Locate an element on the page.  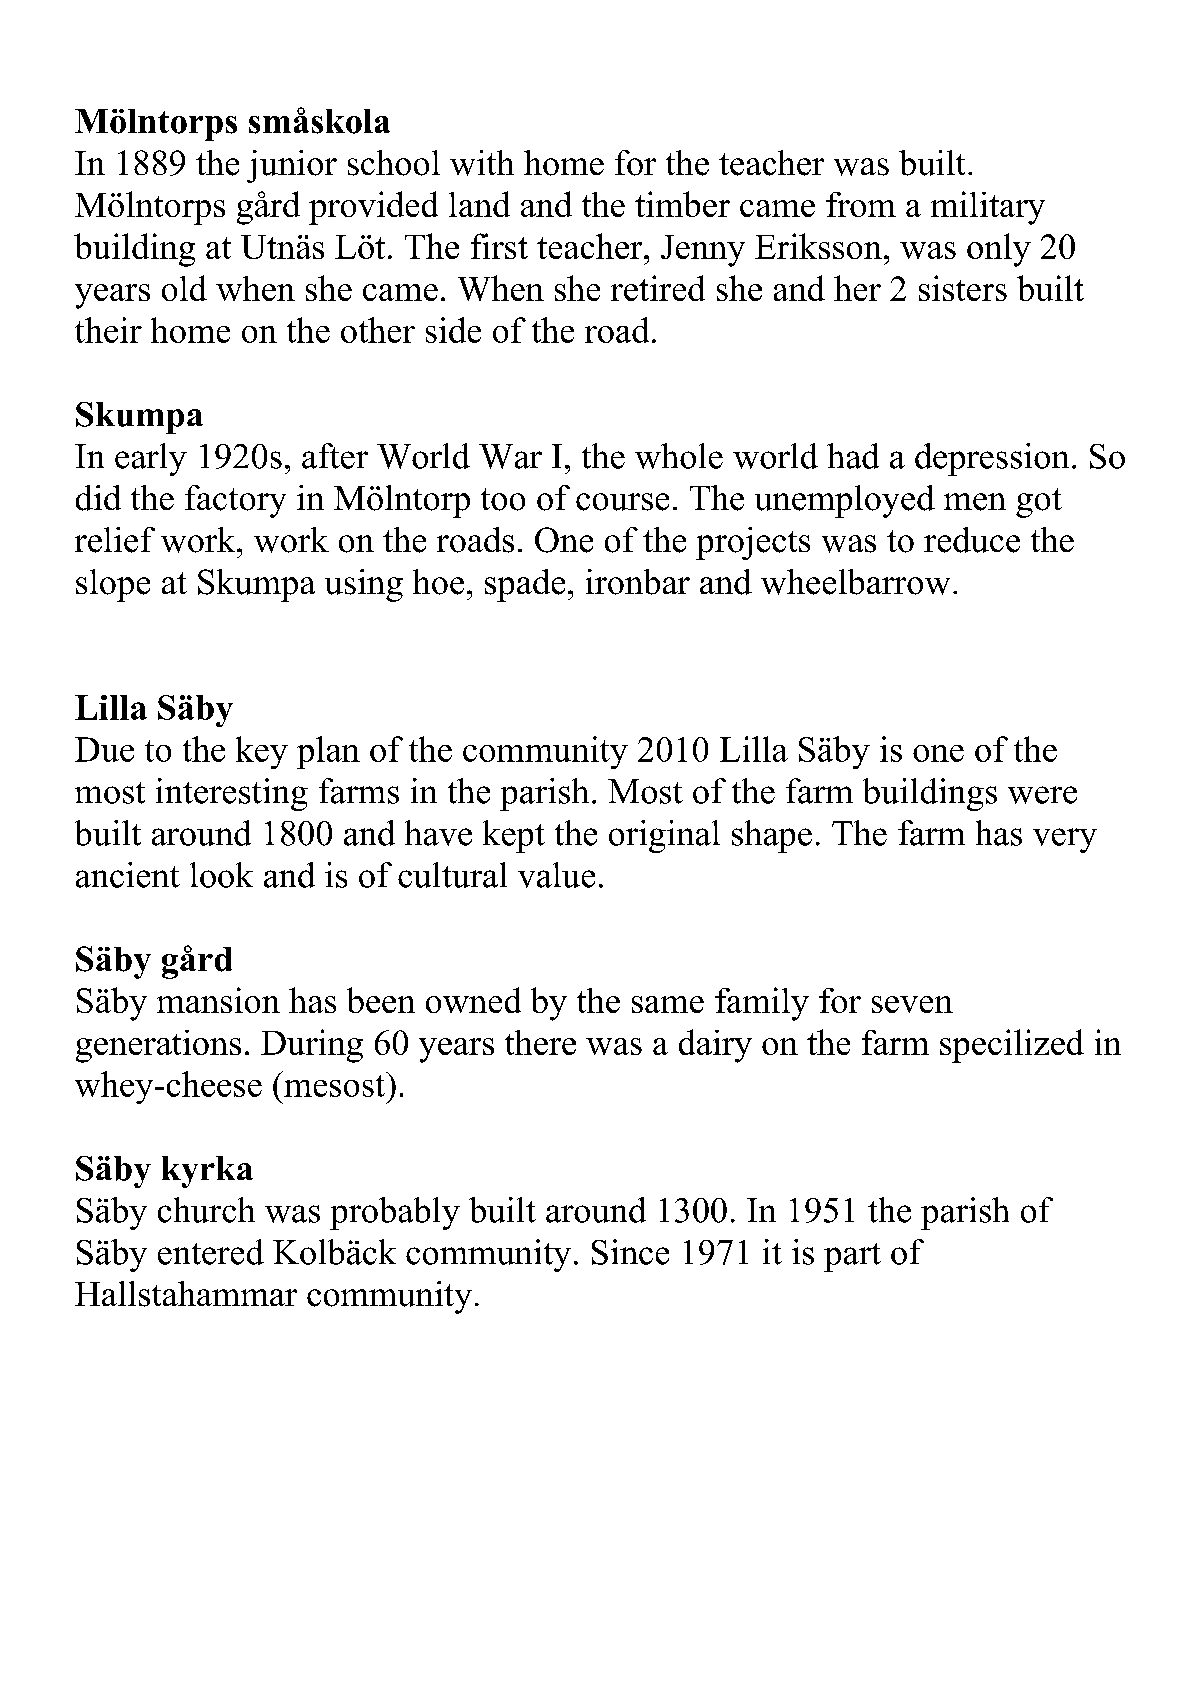
military is located at coordinates (988, 208).
